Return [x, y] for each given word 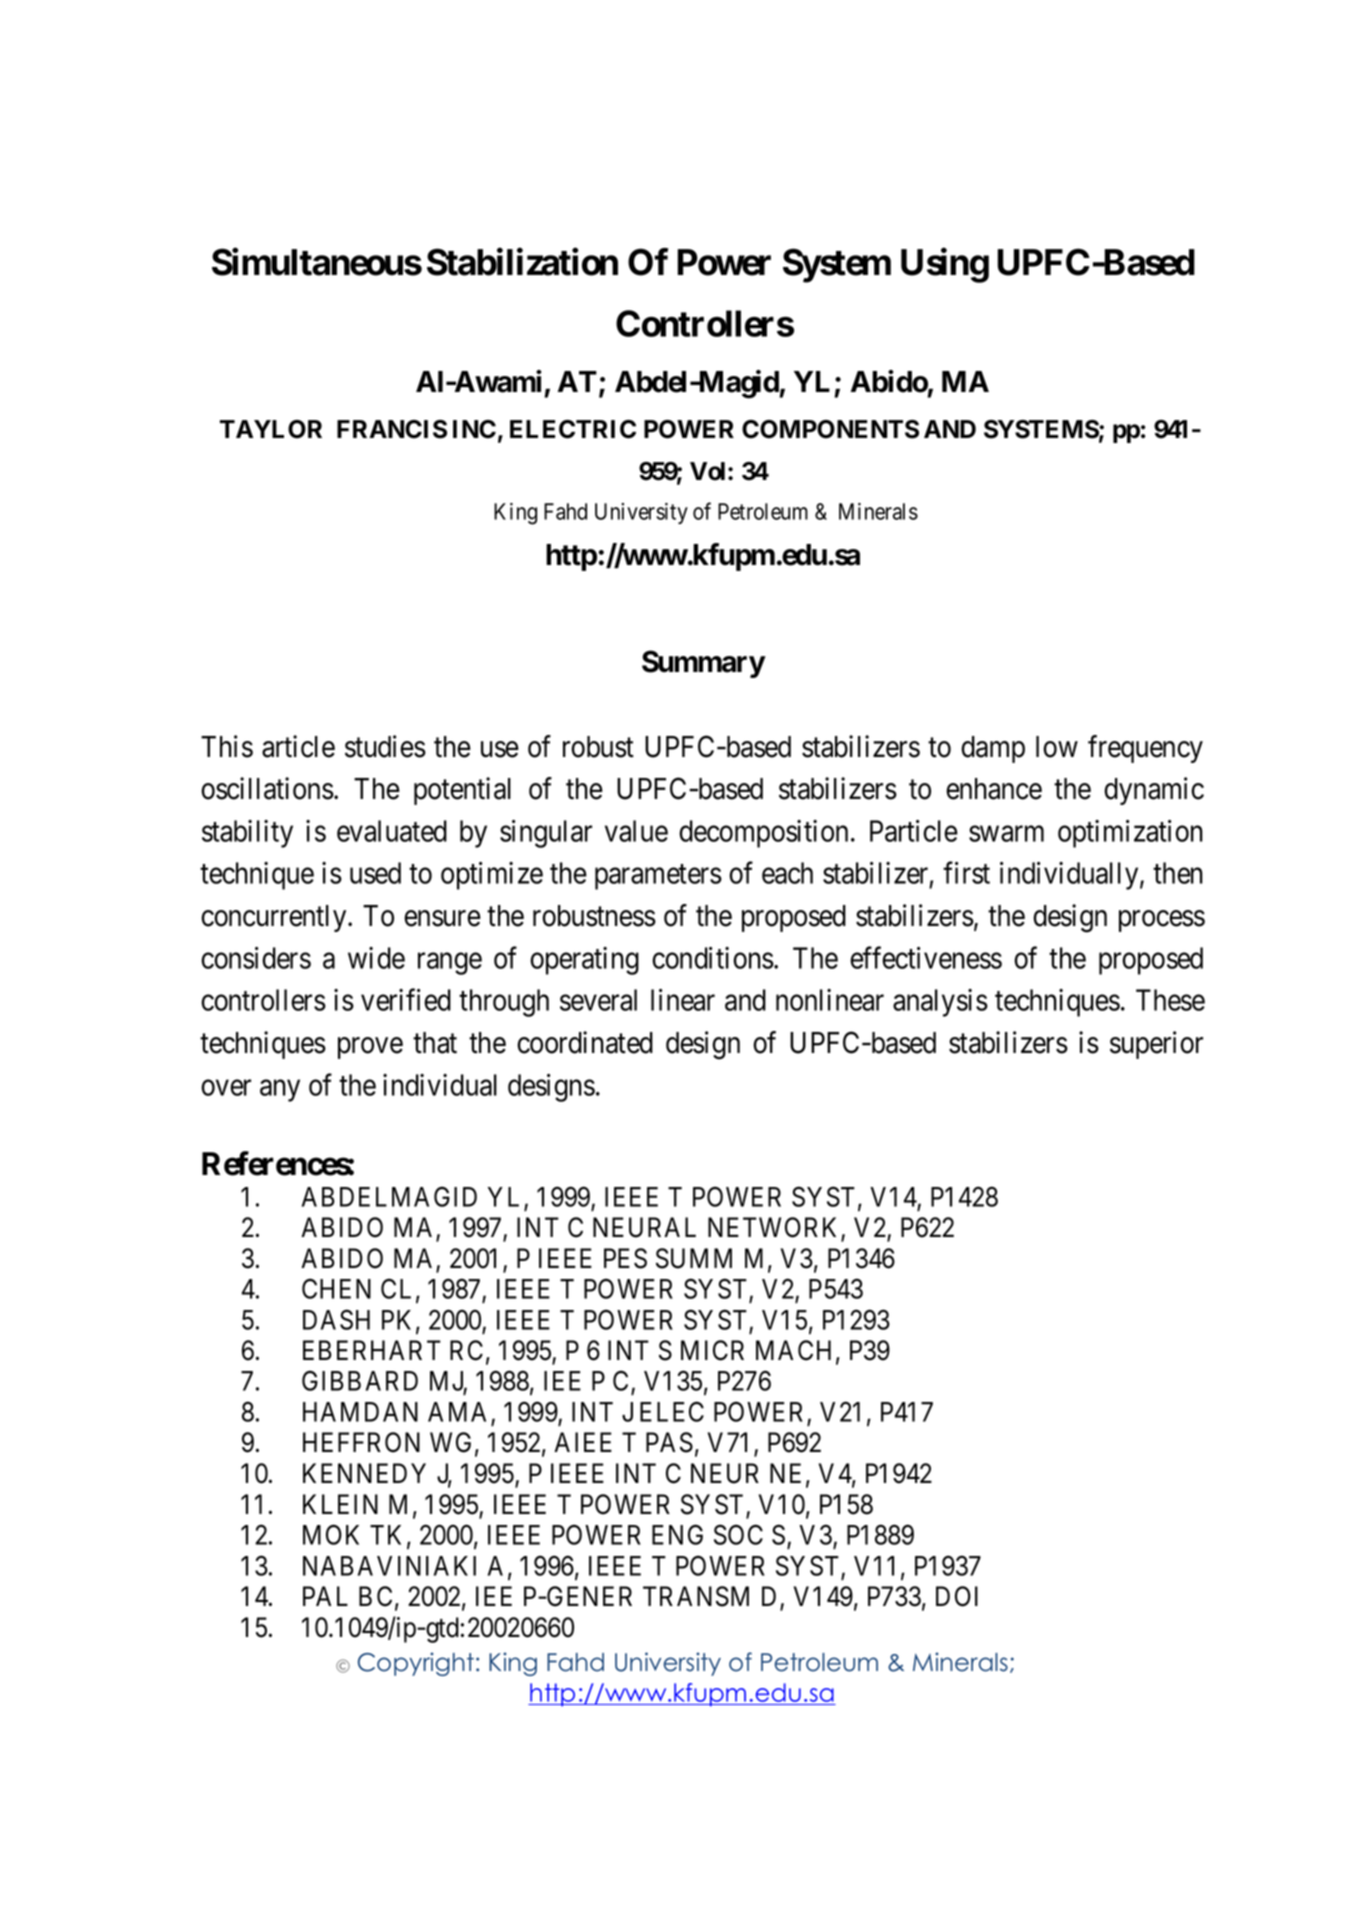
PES [625, 1258]
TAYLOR [271, 429]
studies [385, 746]
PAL [325, 1596]
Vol [707, 471]
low [1057, 747]
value [636, 831]
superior [1156, 1045]
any [280, 1091]
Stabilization [522, 262]
